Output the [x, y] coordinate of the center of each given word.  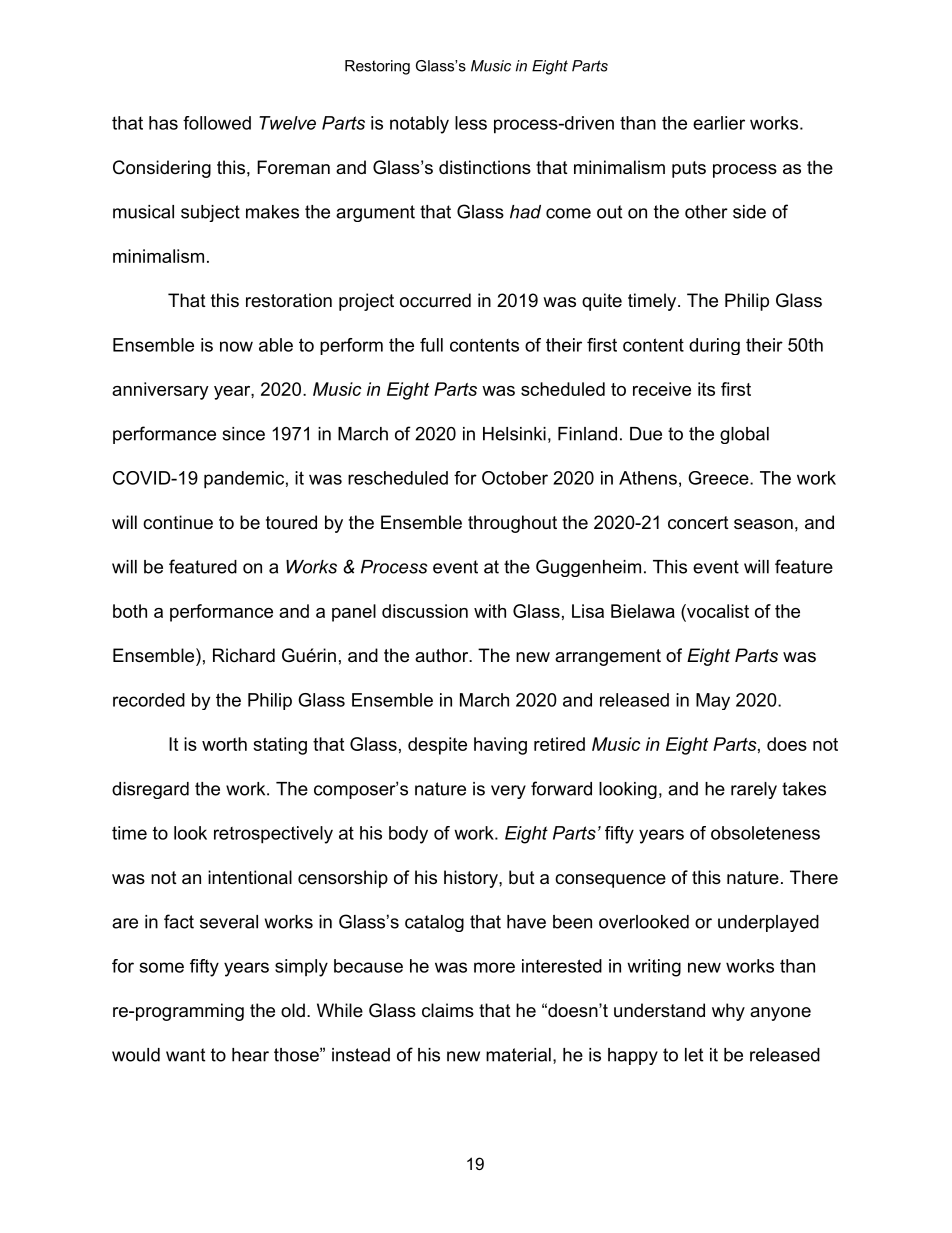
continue [178, 522]
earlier [719, 123]
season [763, 524]
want [185, 1055]
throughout [512, 524]
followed [217, 123]
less [471, 123]
